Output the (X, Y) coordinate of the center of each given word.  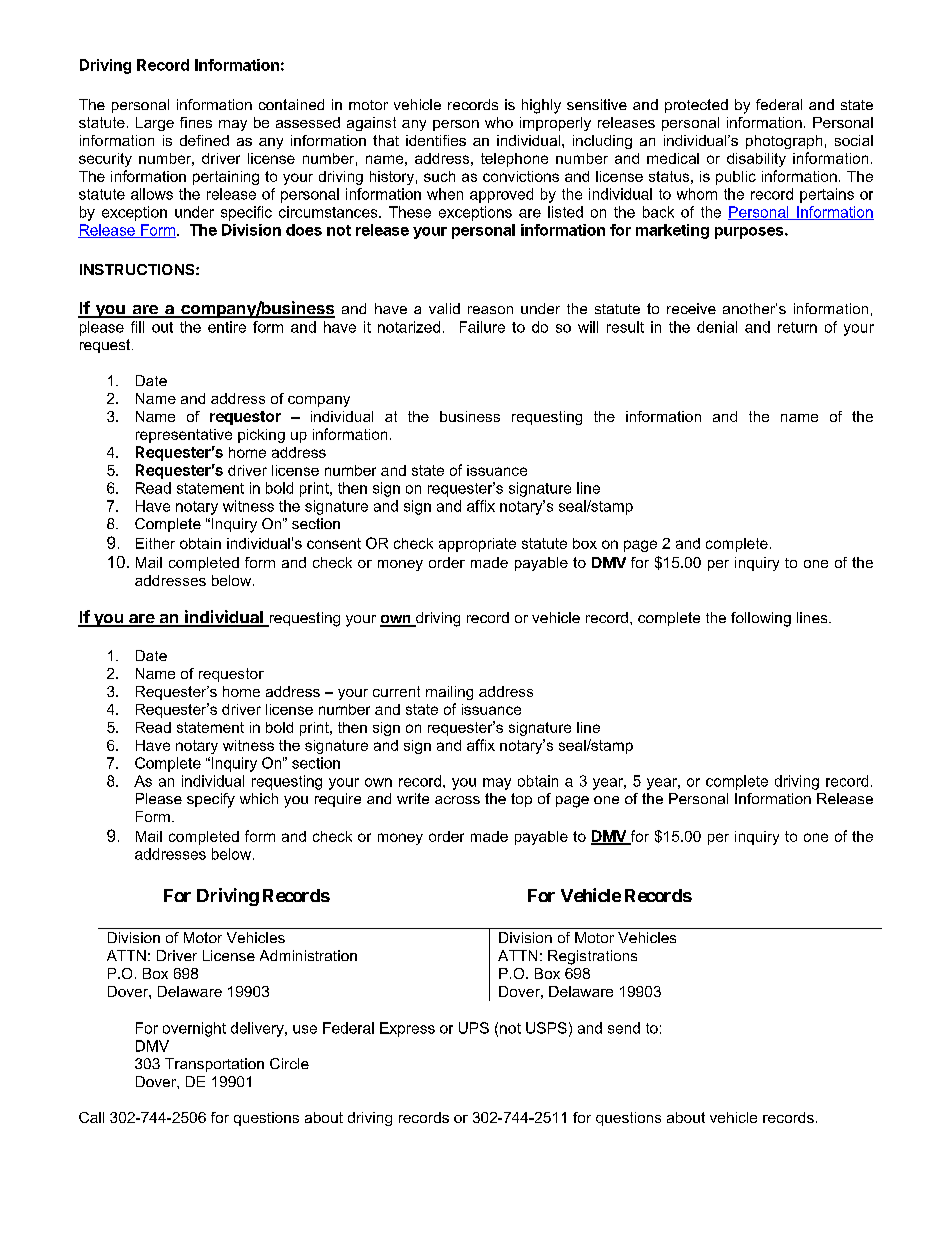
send (624, 1028)
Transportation (214, 1065)
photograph (784, 142)
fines (196, 122)
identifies (436, 140)
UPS (474, 1028)
